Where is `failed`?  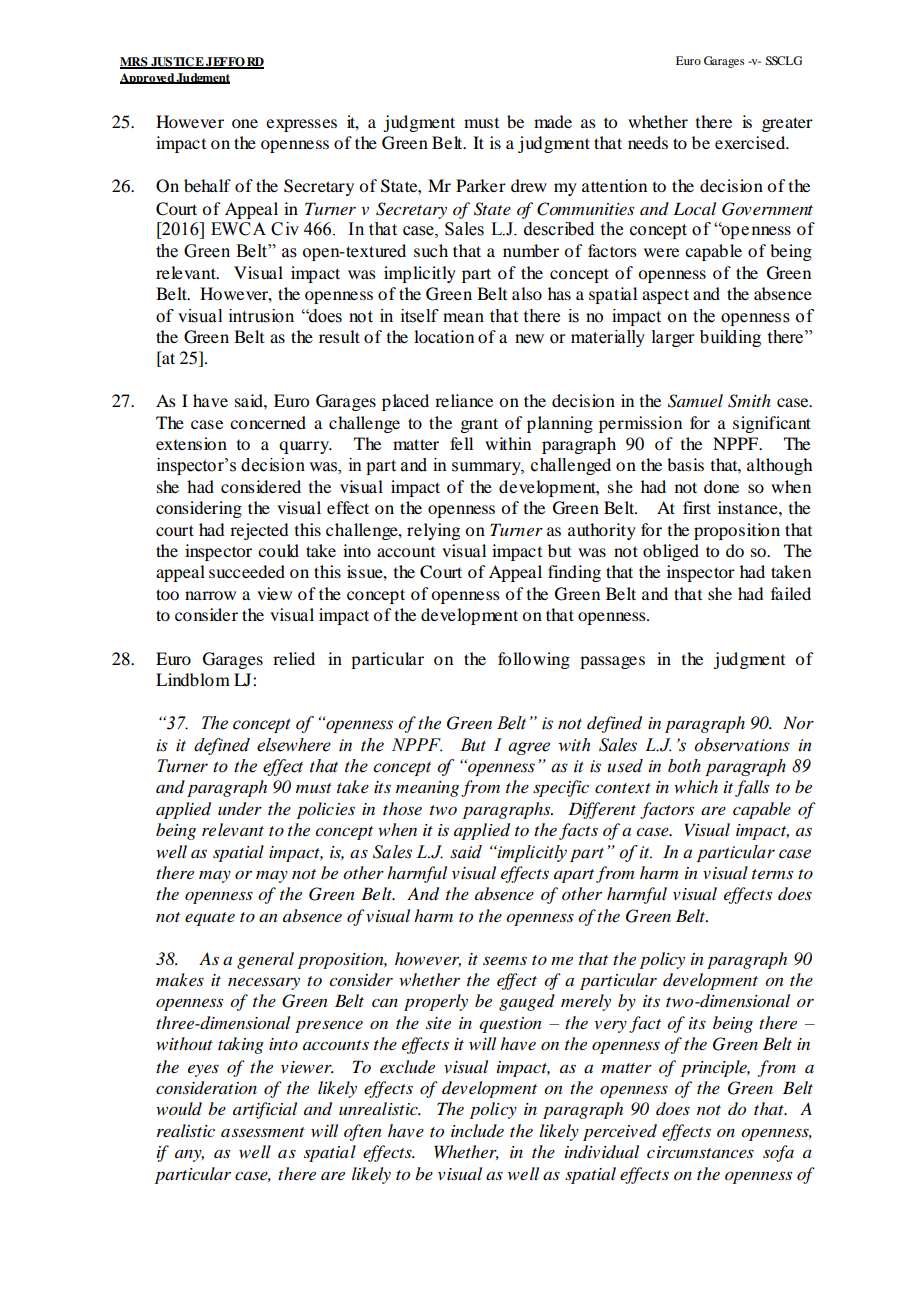 failed is located at coordinates (791, 593).
